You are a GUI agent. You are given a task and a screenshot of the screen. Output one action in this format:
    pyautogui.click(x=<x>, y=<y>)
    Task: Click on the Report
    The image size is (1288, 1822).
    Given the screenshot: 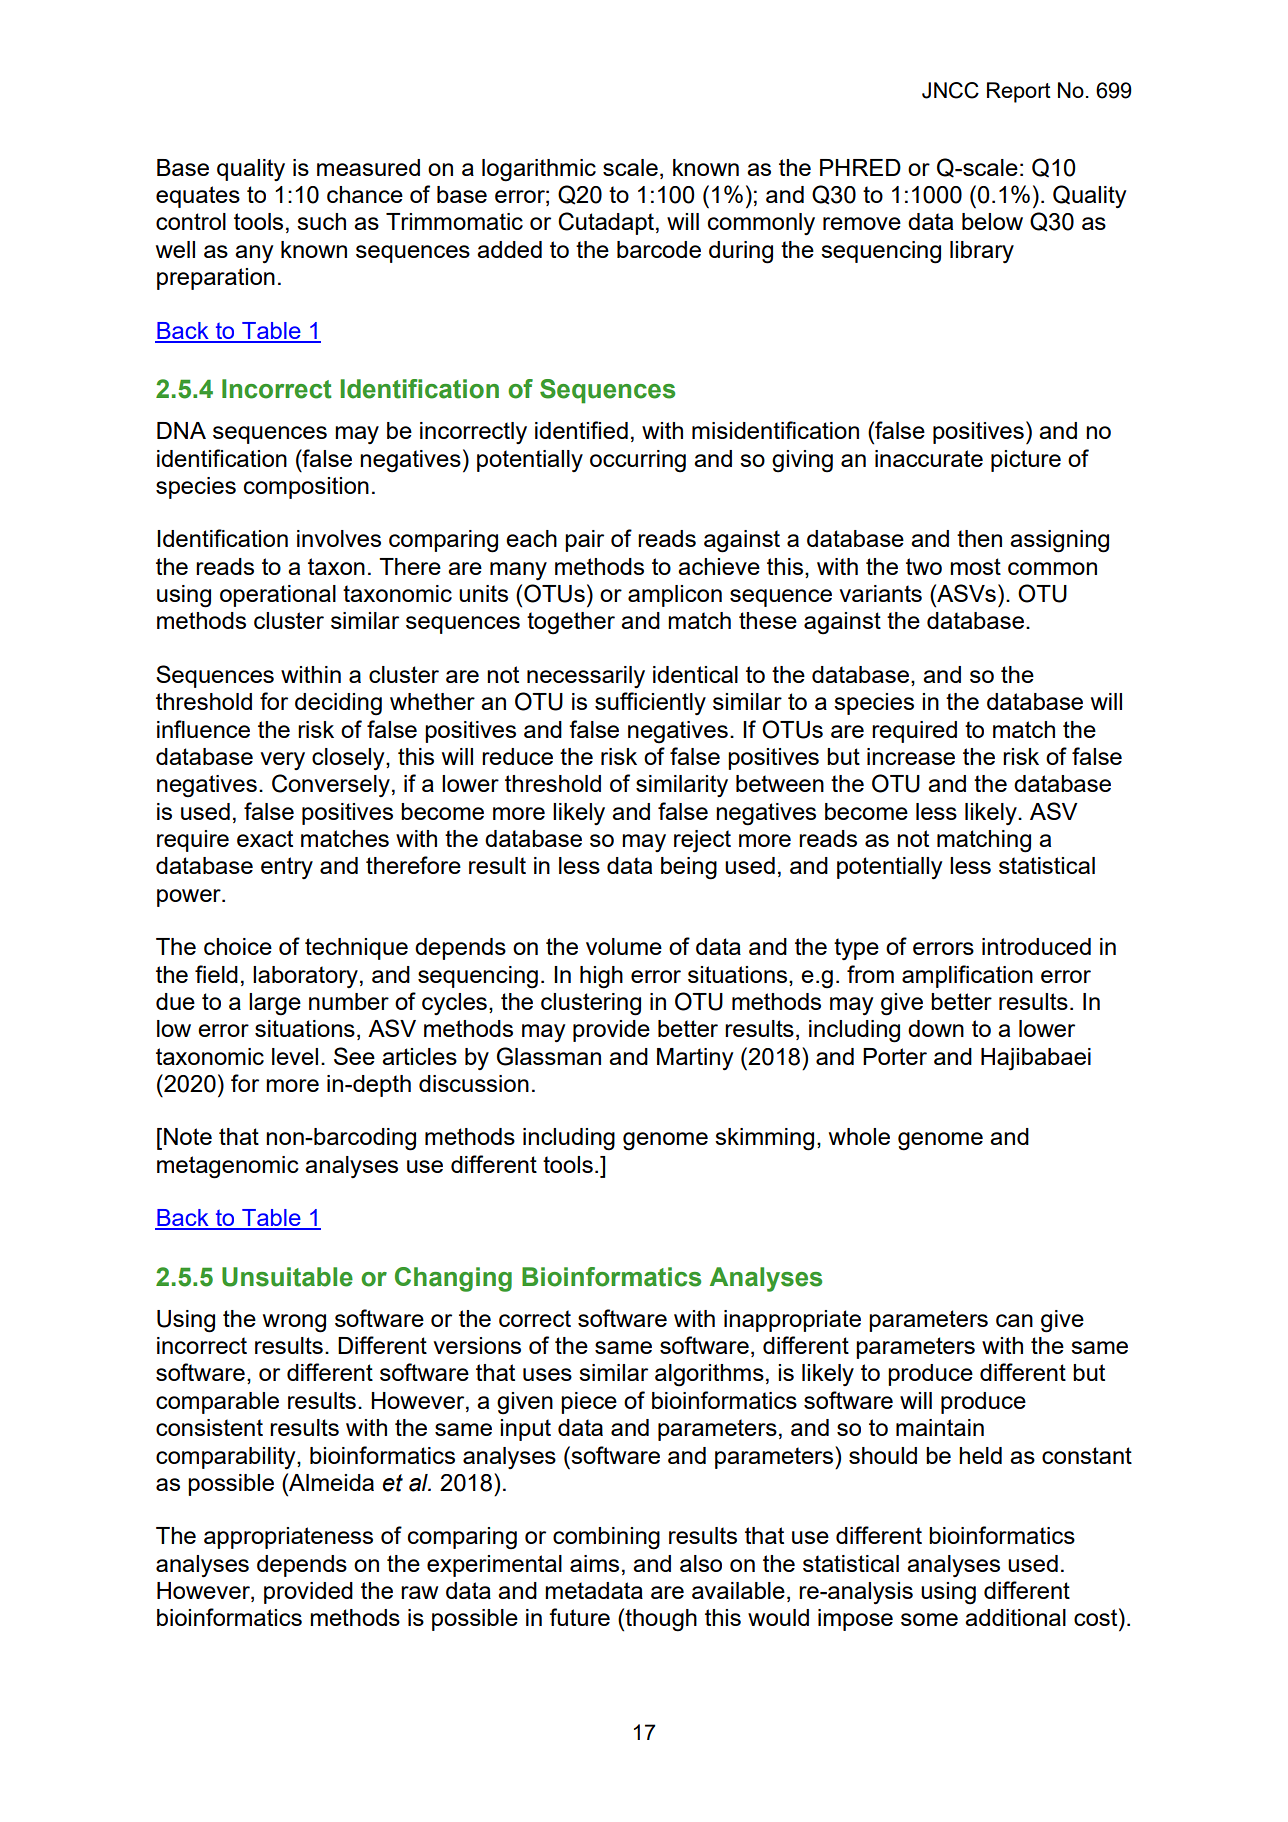 What is the action you would take?
    pyautogui.click(x=1019, y=92)
